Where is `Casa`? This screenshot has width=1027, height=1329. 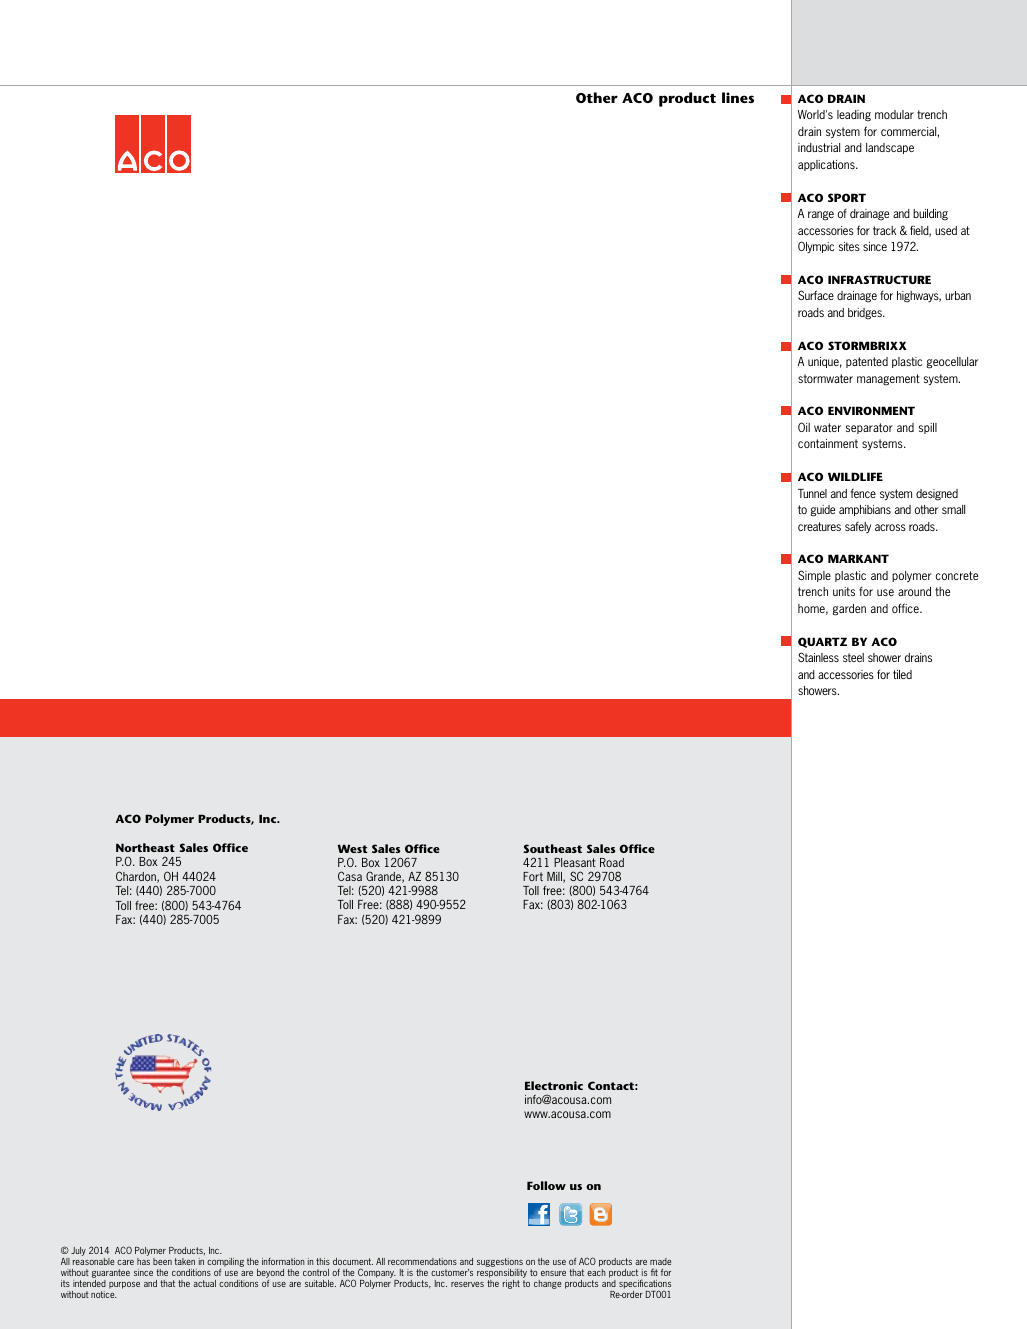 Casa is located at coordinates (350, 876).
